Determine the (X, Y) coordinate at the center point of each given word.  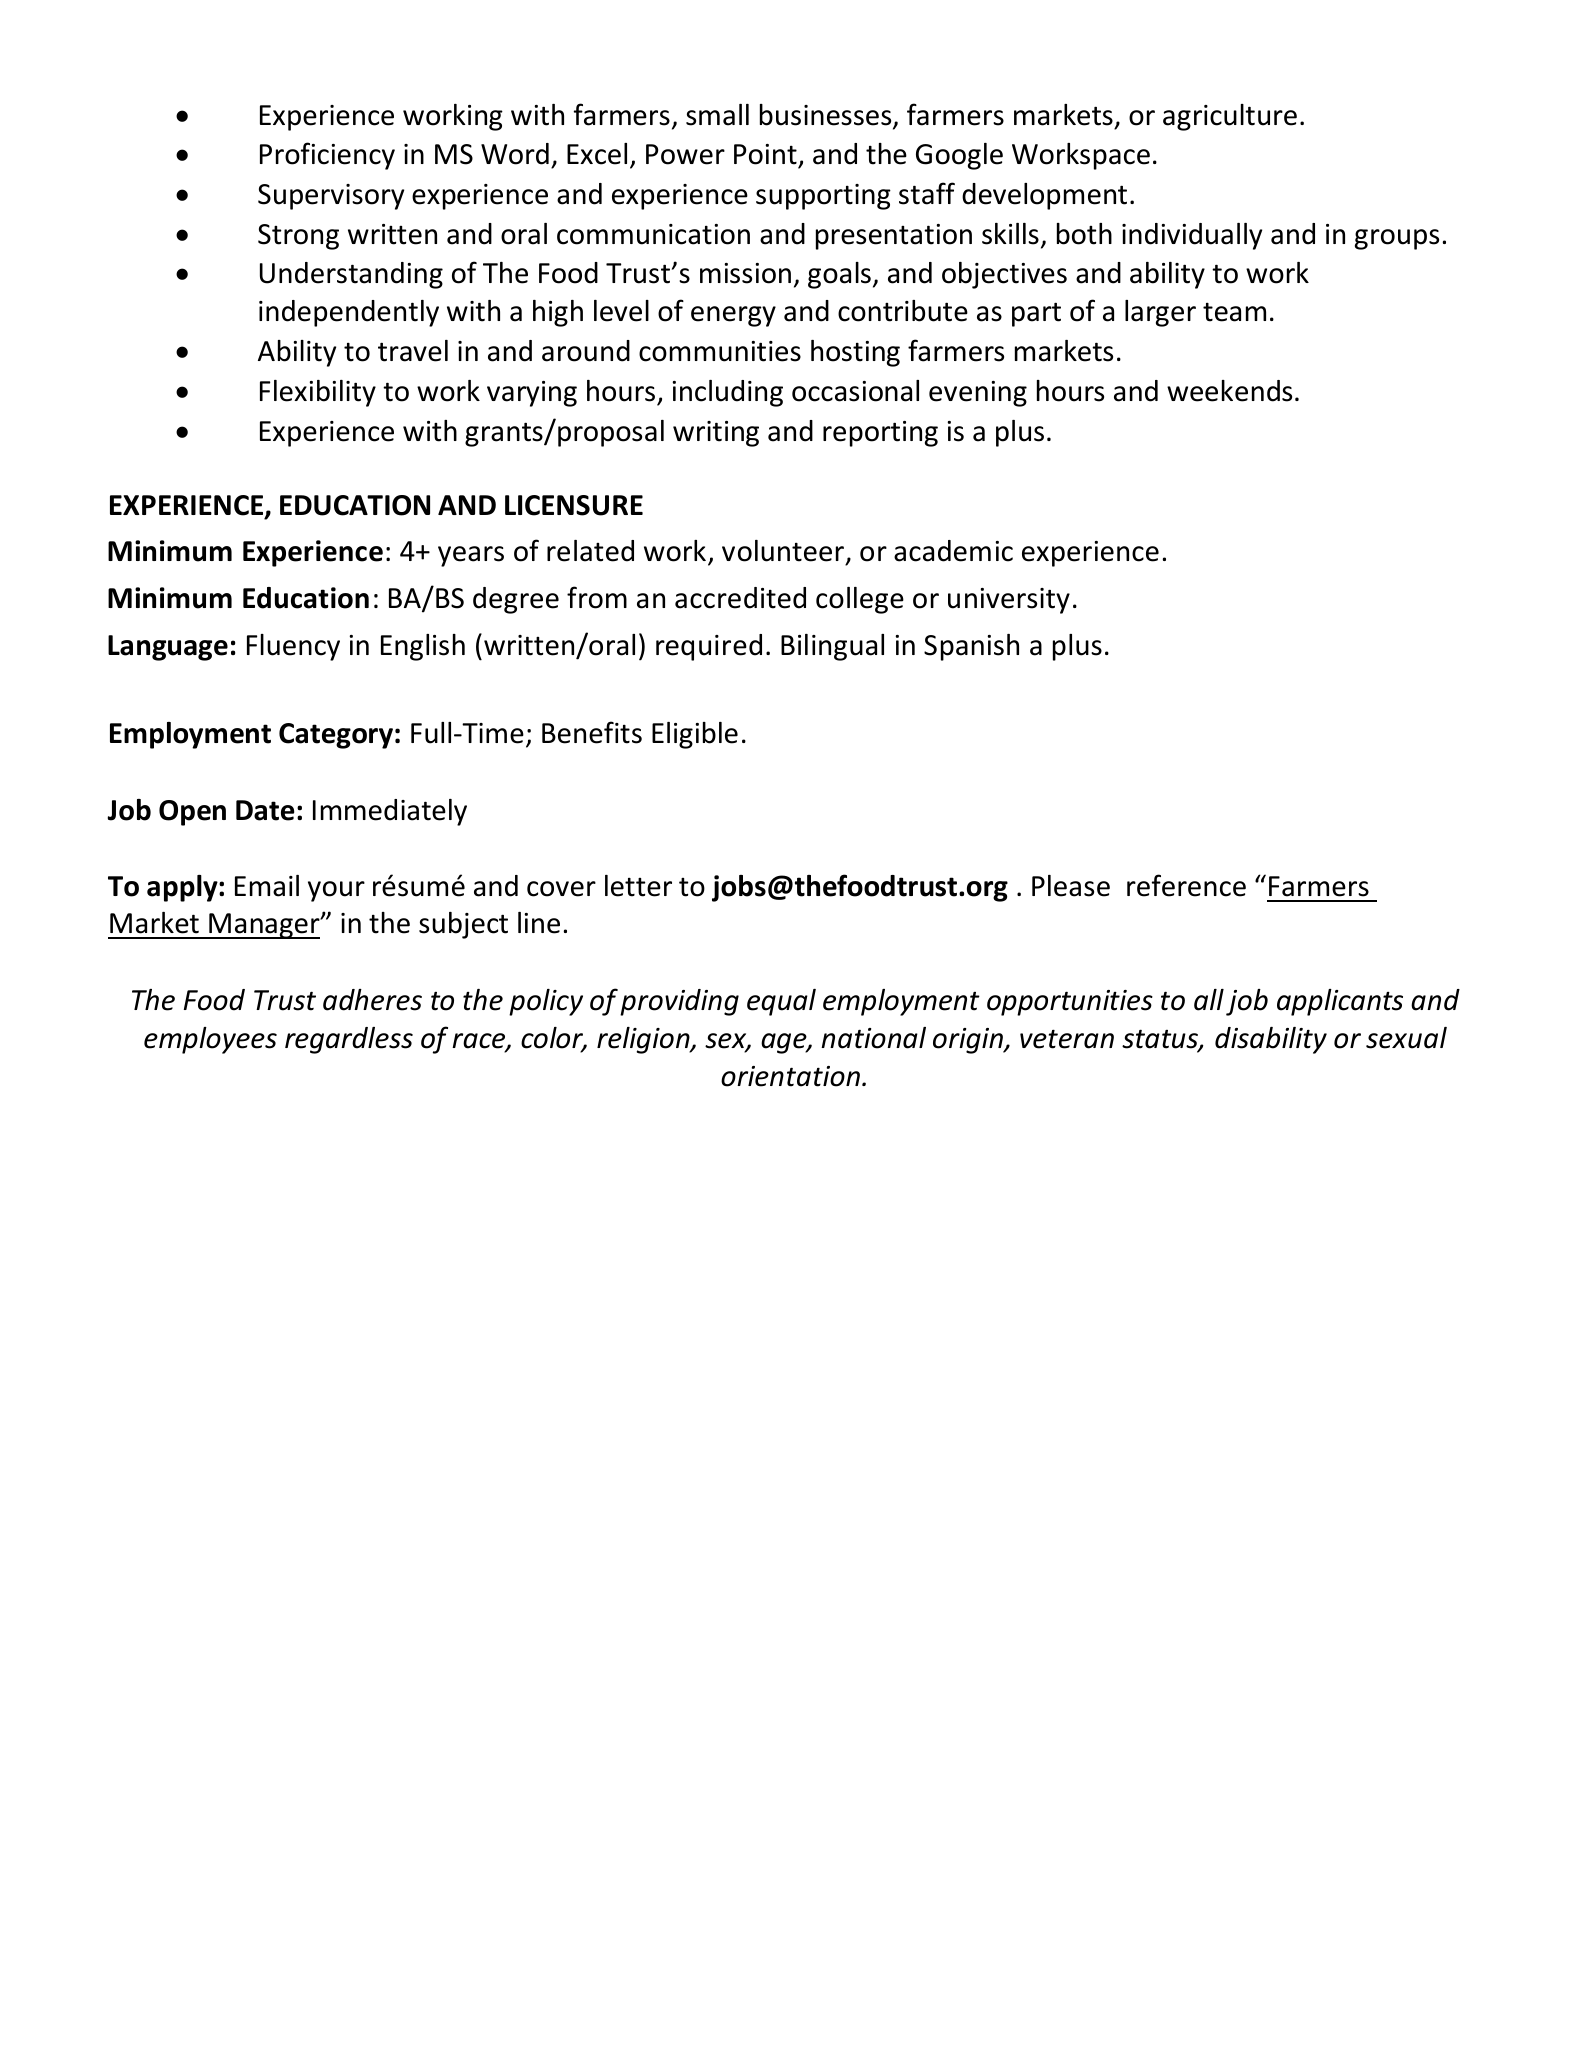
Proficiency (327, 156)
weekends (1229, 391)
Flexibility (318, 393)
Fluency (293, 647)
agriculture (1230, 117)
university (1009, 601)
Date (265, 810)
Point (765, 154)
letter (638, 886)
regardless (349, 1040)
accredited (740, 598)
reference (1186, 885)
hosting (855, 353)
